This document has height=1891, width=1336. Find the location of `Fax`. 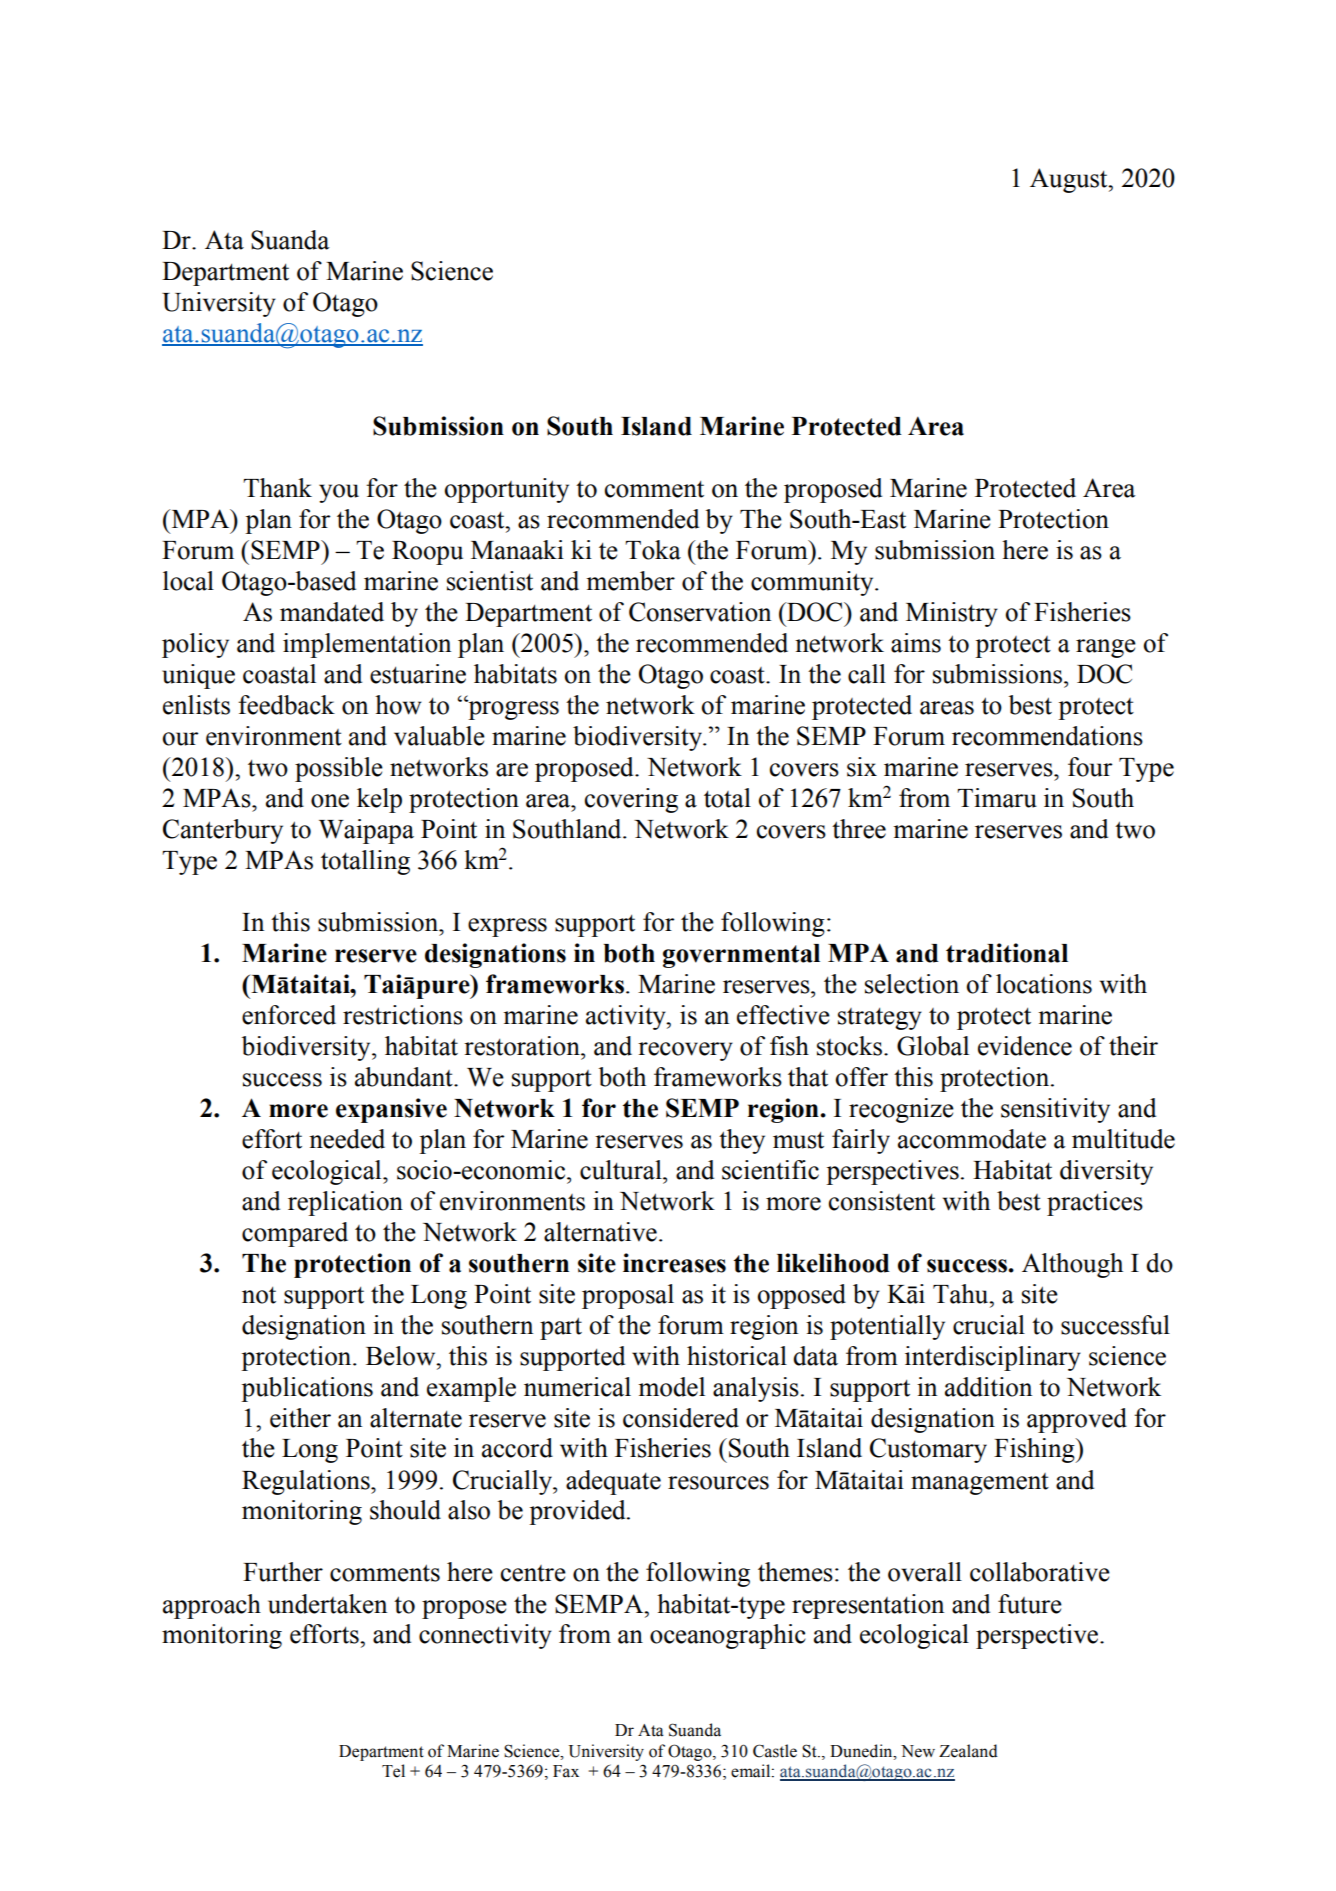

Fax is located at coordinates (566, 1771).
